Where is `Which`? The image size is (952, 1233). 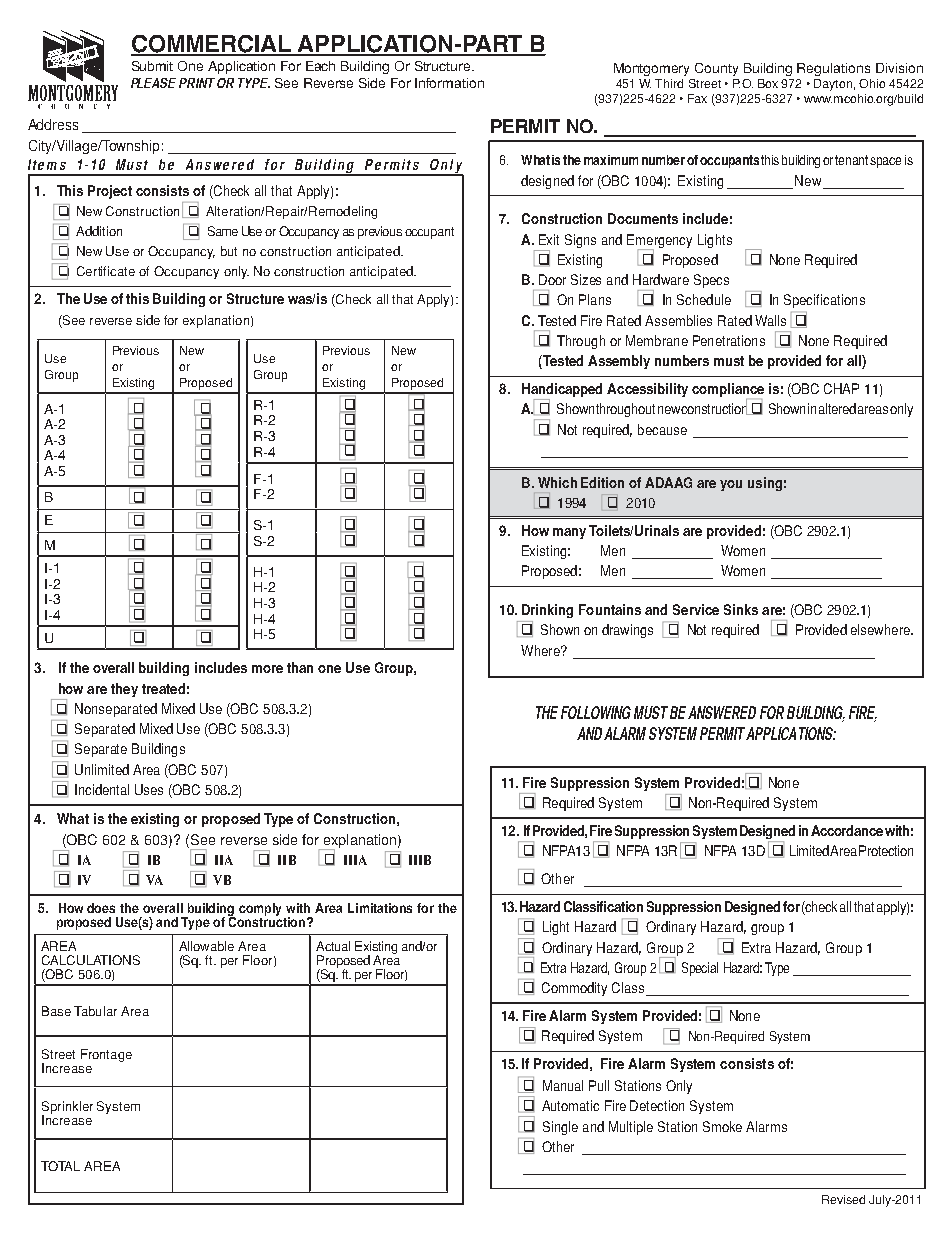 Which is located at coordinates (557, 482).
